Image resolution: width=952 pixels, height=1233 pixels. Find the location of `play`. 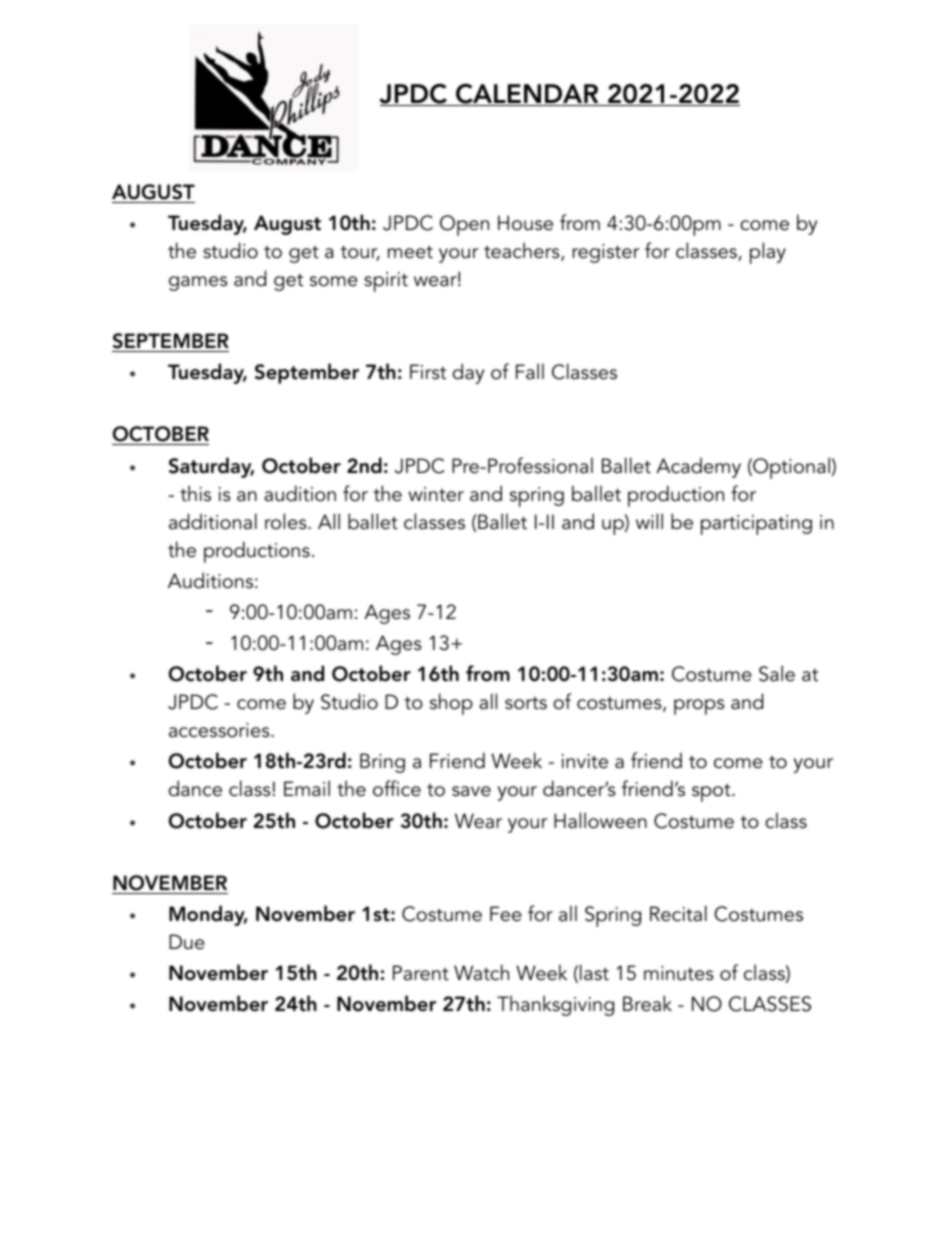

play is located at coordinates (768, 253).
